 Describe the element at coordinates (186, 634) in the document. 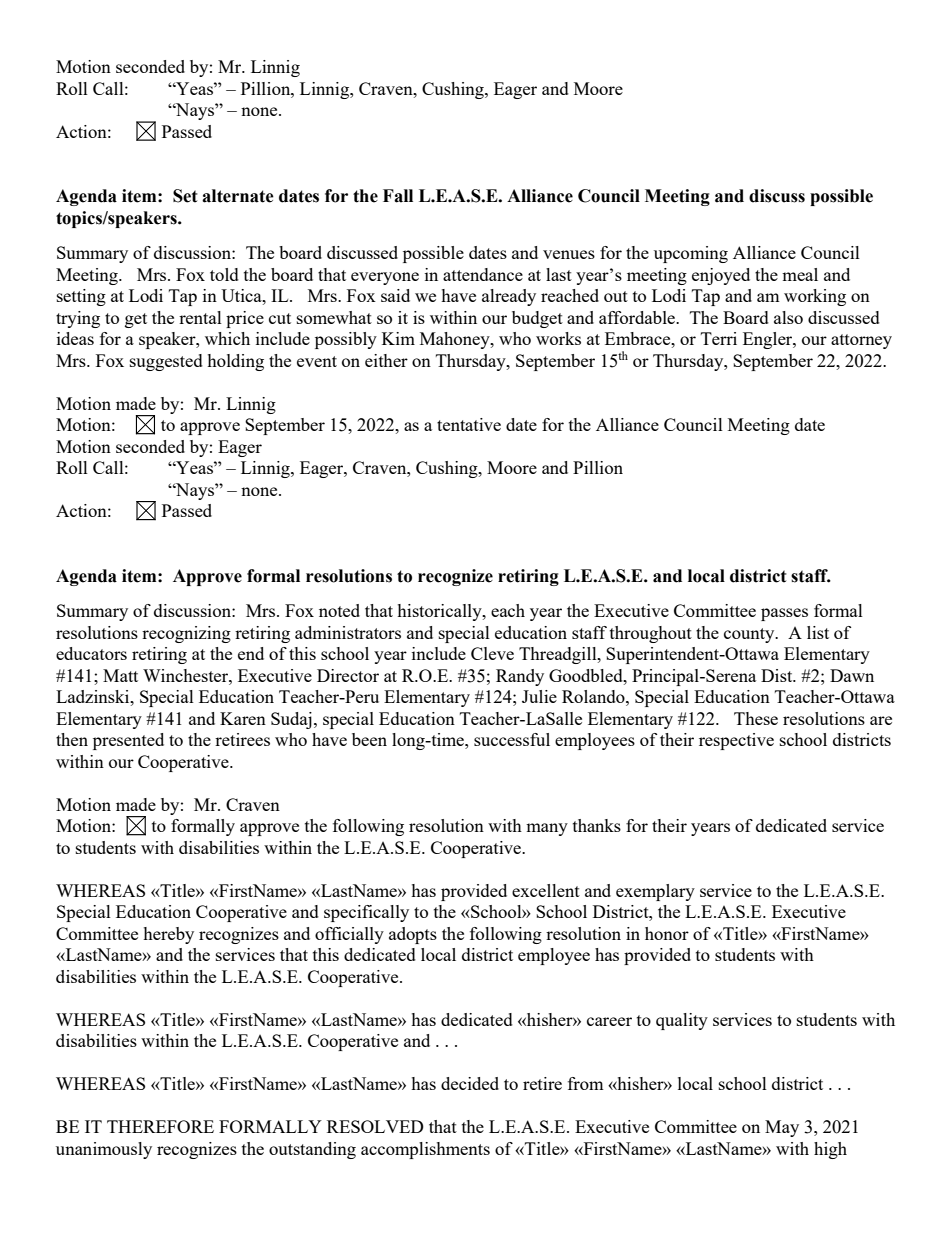

I see `recognizing` at that location.
